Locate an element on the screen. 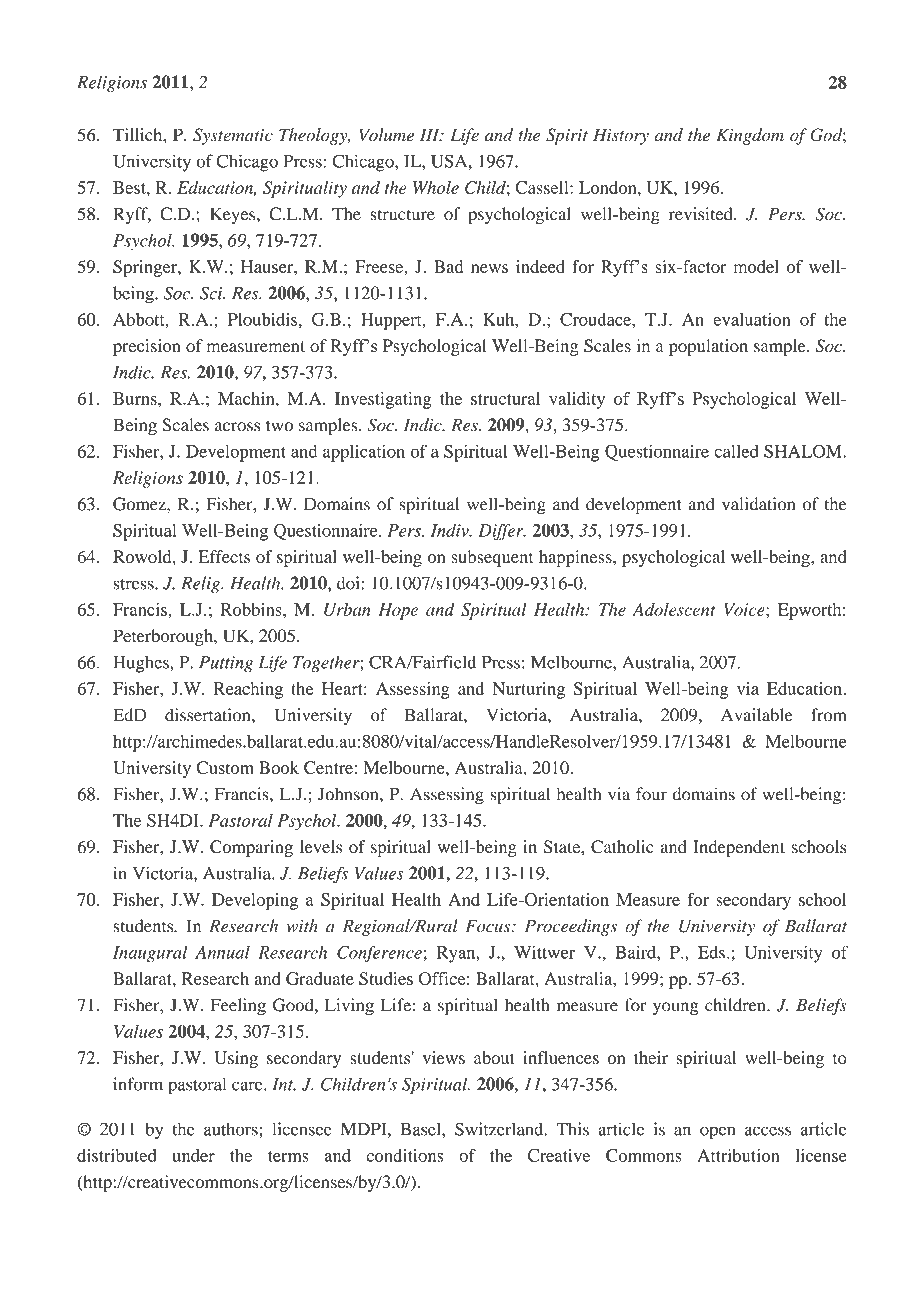 Image resolution: width=924 pixels, height=1307 pixels. Systematic is located at coordinates (233, 136).
